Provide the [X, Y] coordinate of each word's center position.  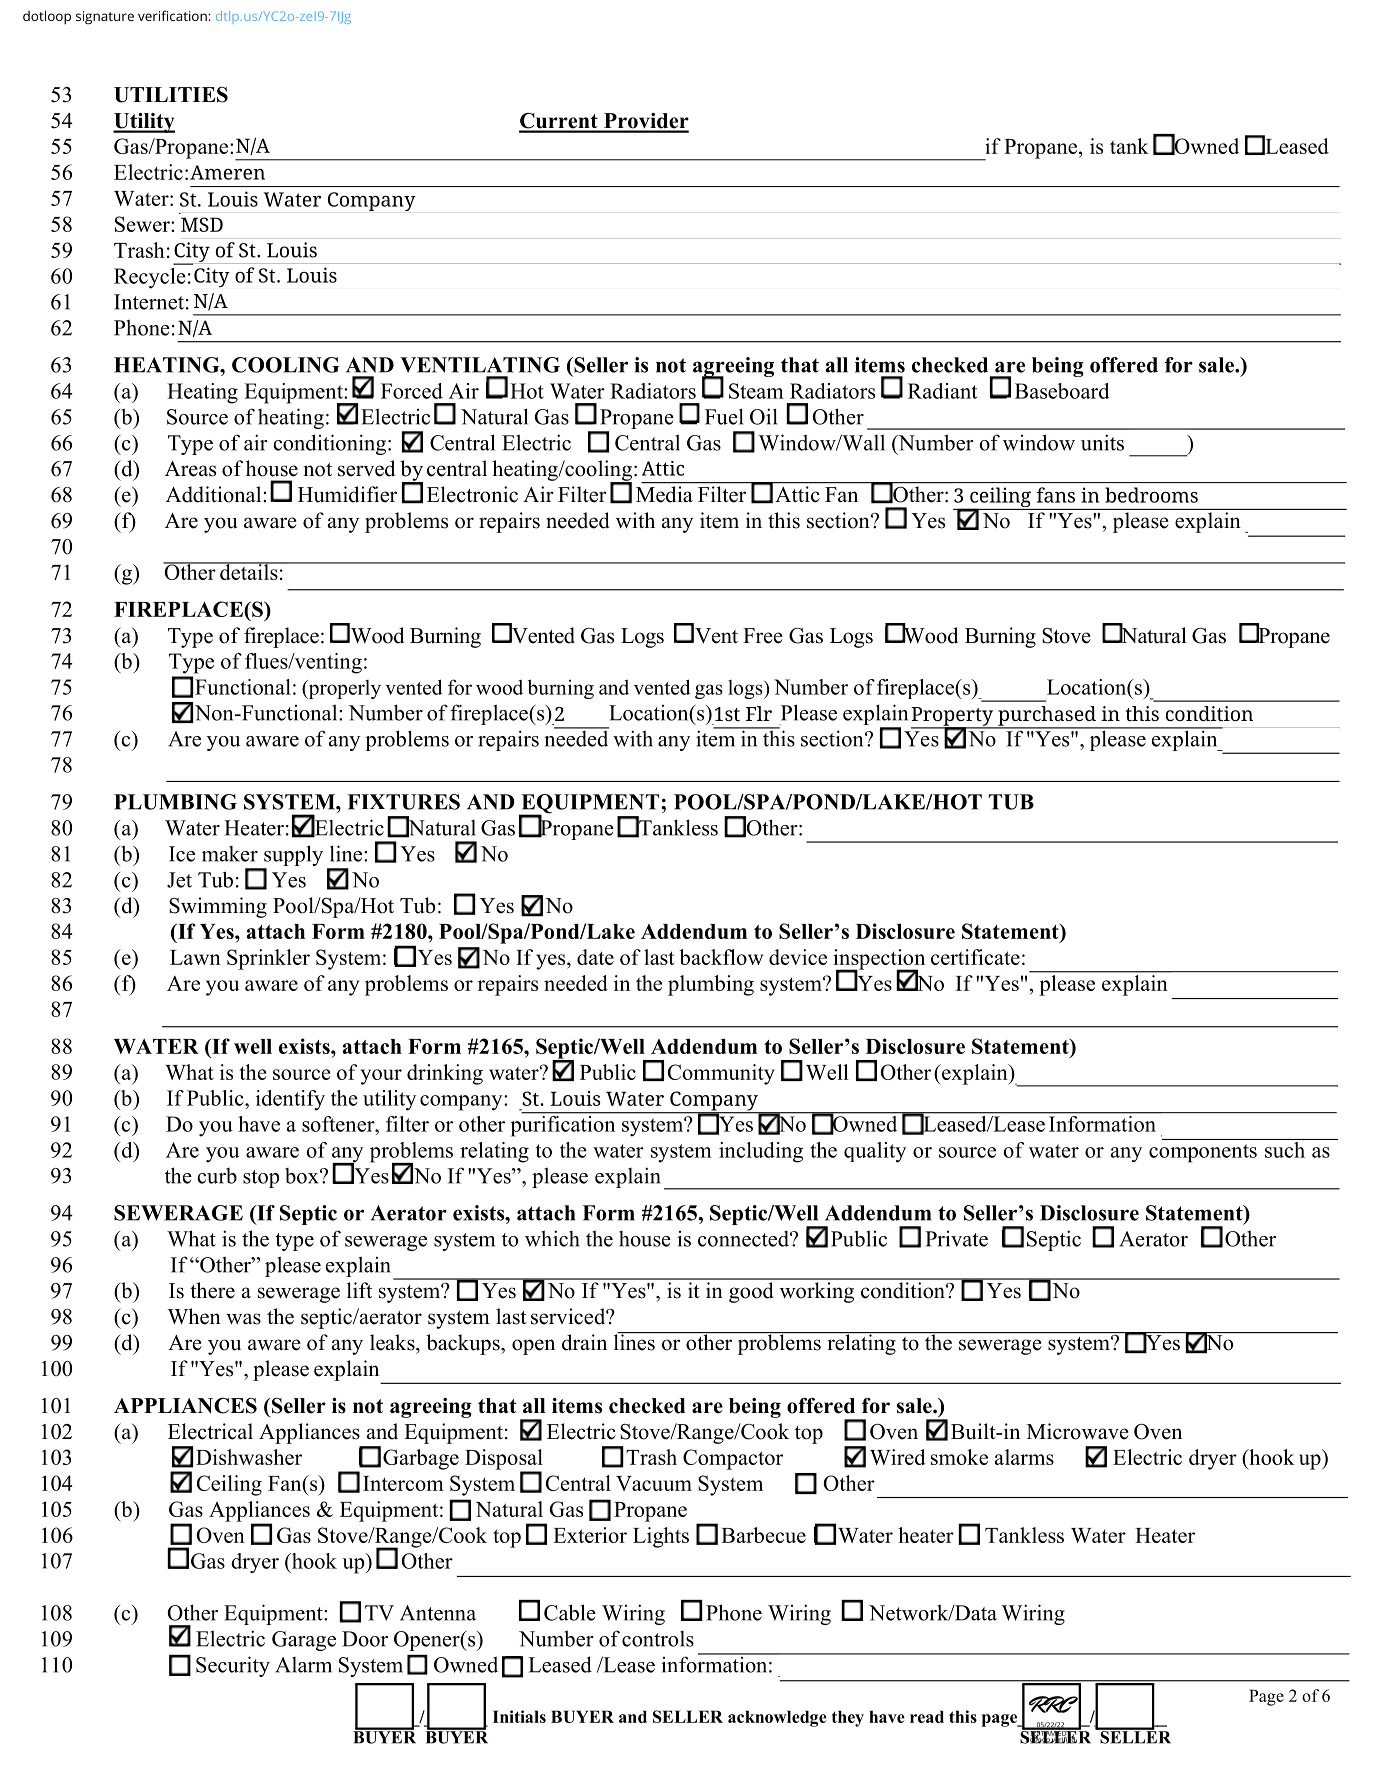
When [194, 1316]
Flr [759, 713]
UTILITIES [171, 95]
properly [343, 689]
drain [584, 1342]
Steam [756, 391]
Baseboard [1062, 391]
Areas [190, 469]
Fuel [724, 416]
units [1102, 442]
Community [721, 1074]
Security [233, 1666]
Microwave [1078, 1431]
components [1203, 1153]
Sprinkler [268, 959]
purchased [1047, 717]
